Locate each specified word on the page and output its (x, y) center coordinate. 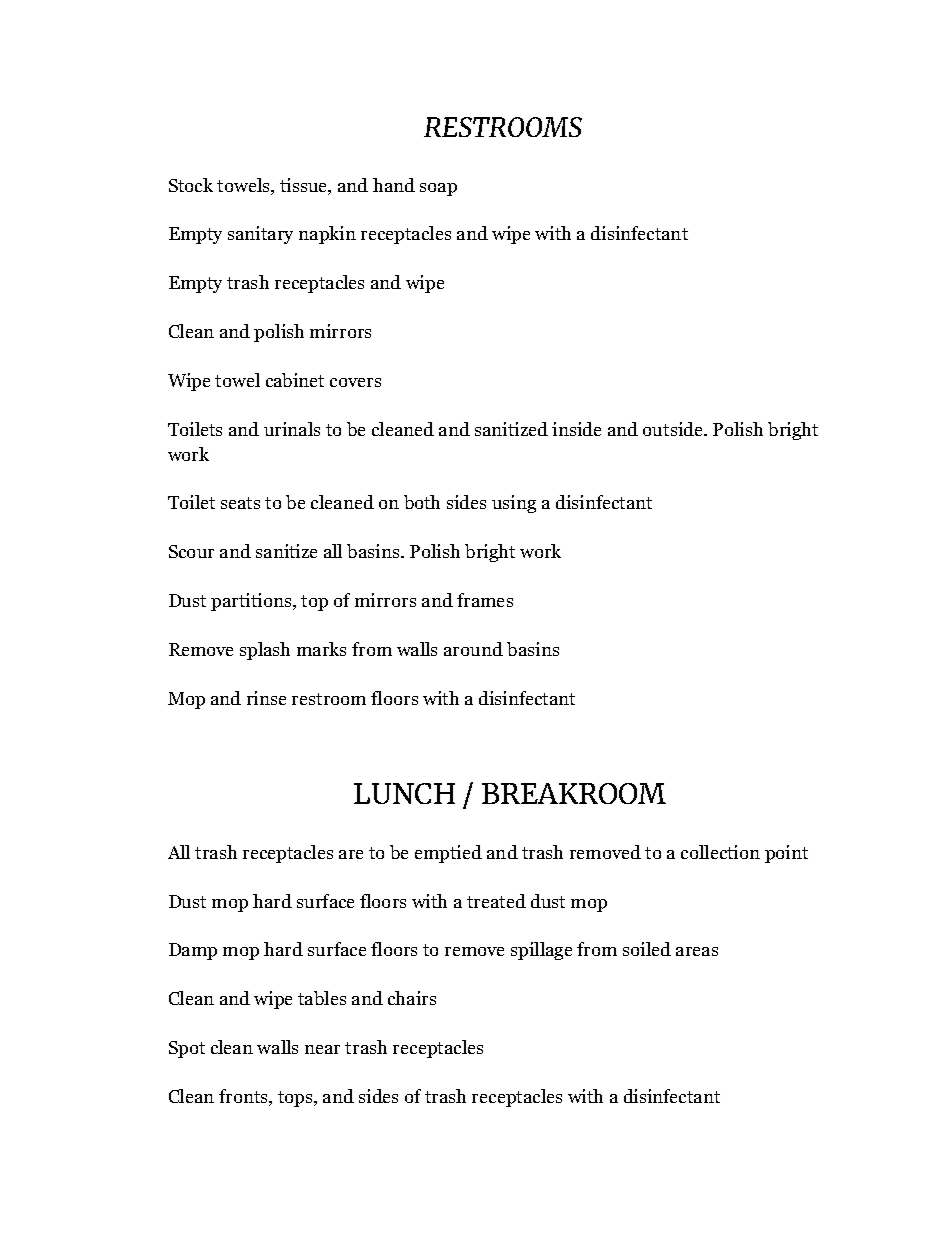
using (514, 504)
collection (720, 852)
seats (240, 503)
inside (576, 429)
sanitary (260, 235)
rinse (266, 698)
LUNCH (404, 793)
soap (438, 189)
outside (674, 429)
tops (296, 1099)
